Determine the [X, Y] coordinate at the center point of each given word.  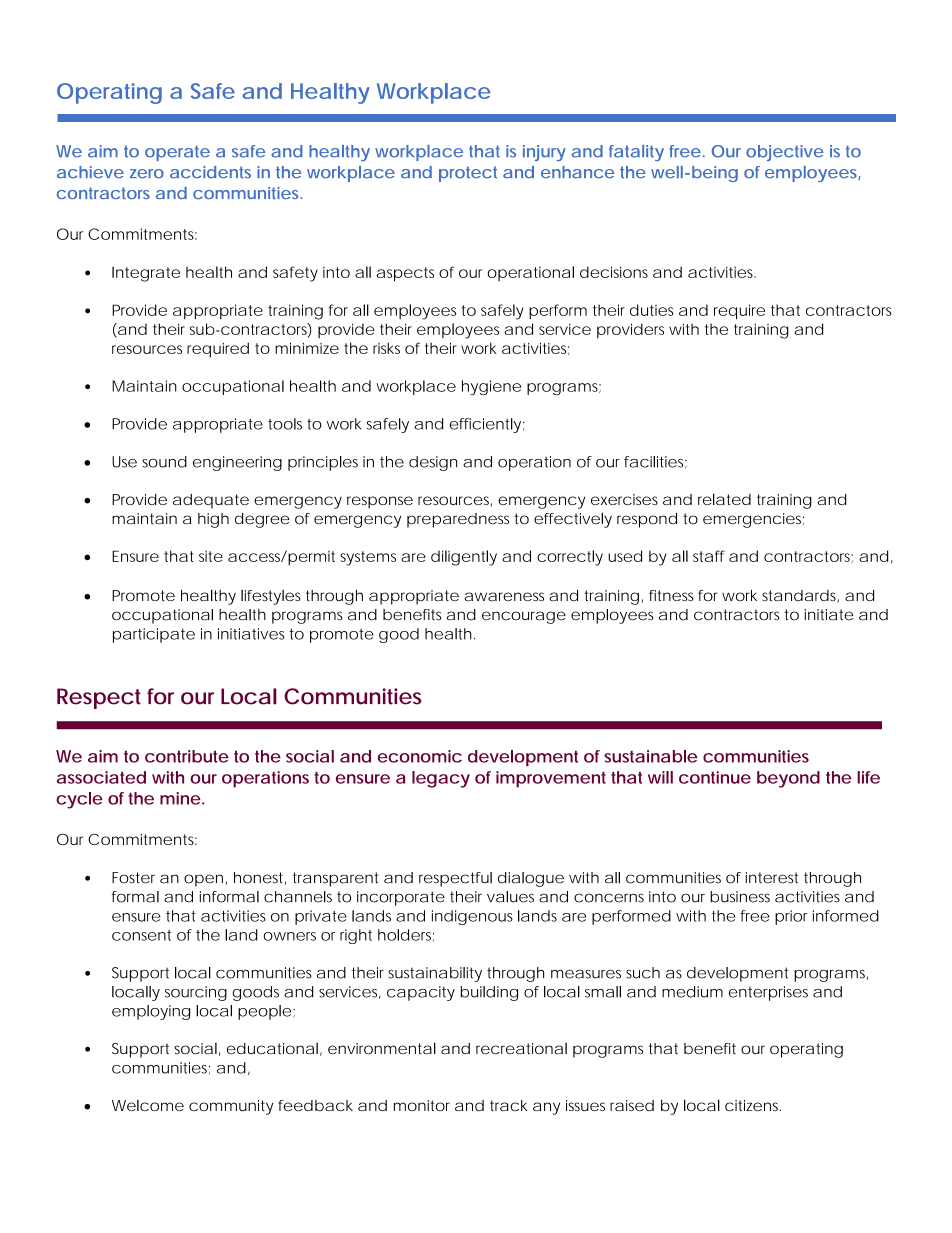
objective [785, 153]
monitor [422, 1105]
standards [800, 596]
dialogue [531, 879]
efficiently [485, 425]
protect [468, 174]
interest [772, 878]
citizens [753, 1105]
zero [147, 174]
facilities [655, 462]
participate [154, 635]
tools [285, 424]
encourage [524, 617]
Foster [133, 878]
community [231, 1107]
